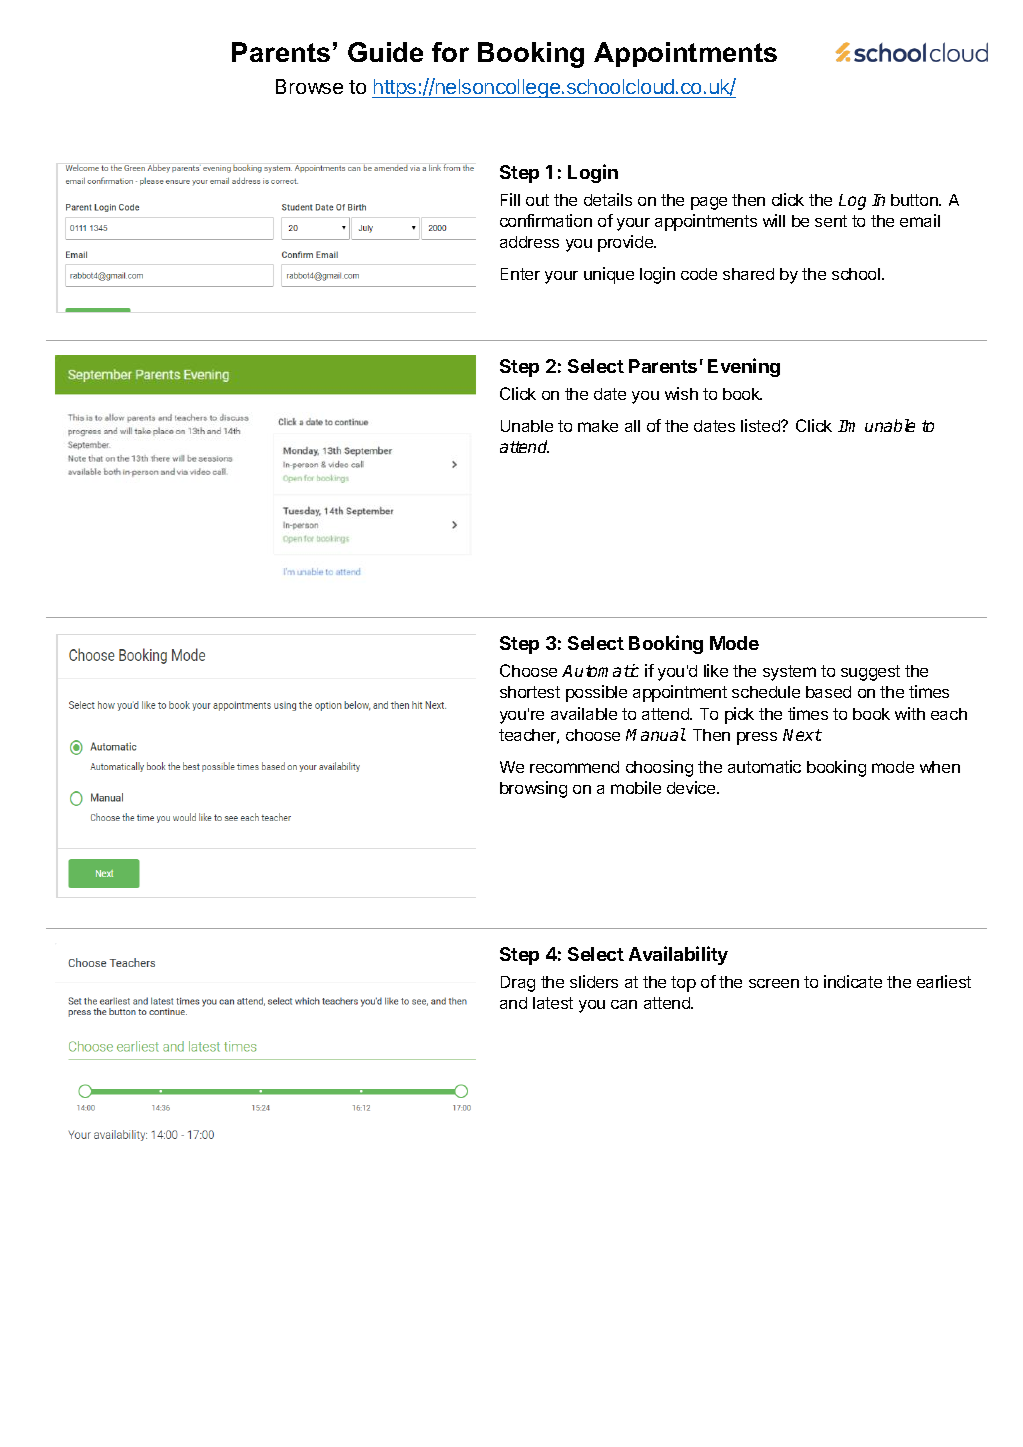 Image resolution: width=1023 pixels, height=1447 pixels. Describe the element at coordinates (385, 52) in the image. I see `Guide` at that location.
